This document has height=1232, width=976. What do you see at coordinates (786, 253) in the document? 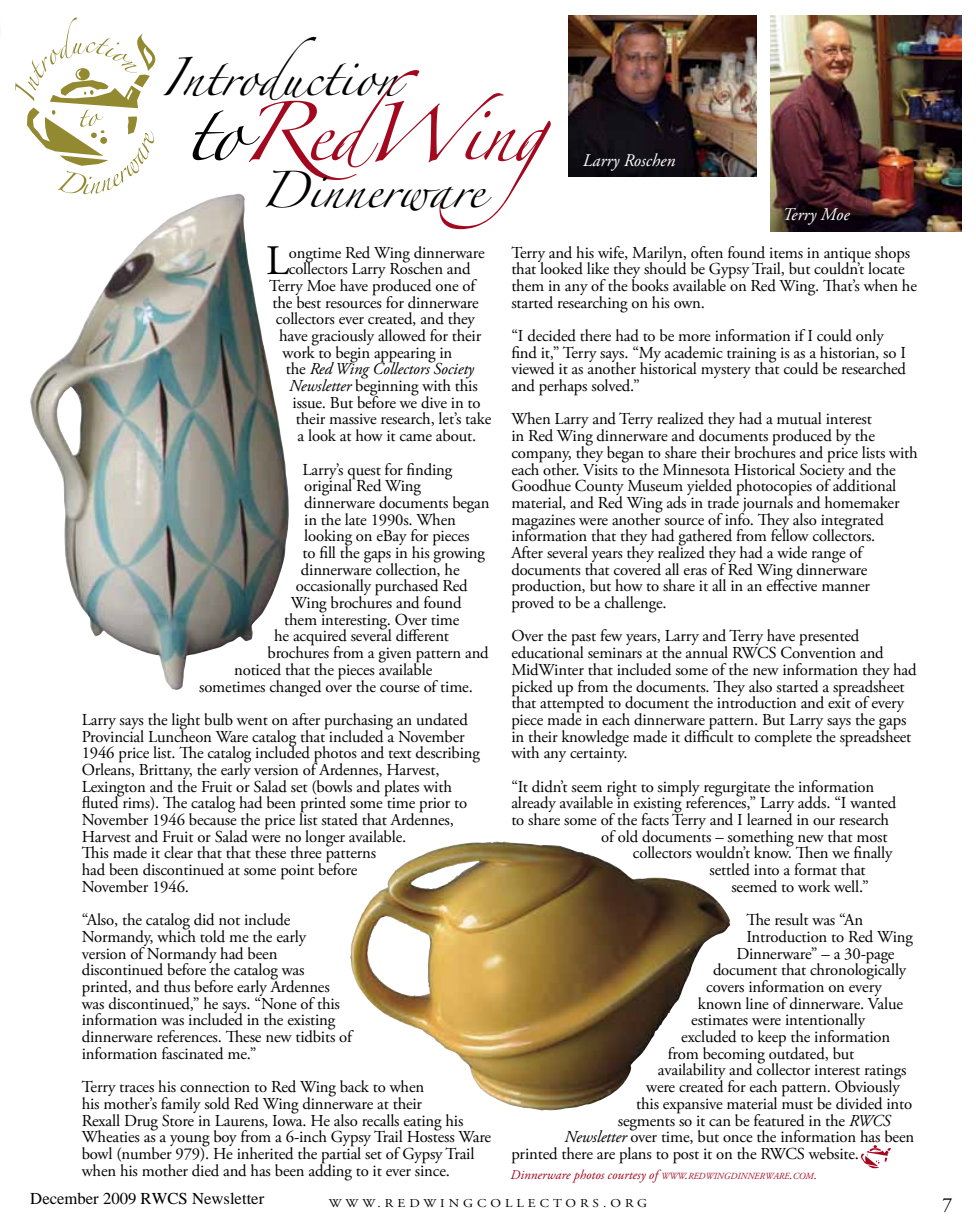
I see `items` at bounding box center [786, 253].
